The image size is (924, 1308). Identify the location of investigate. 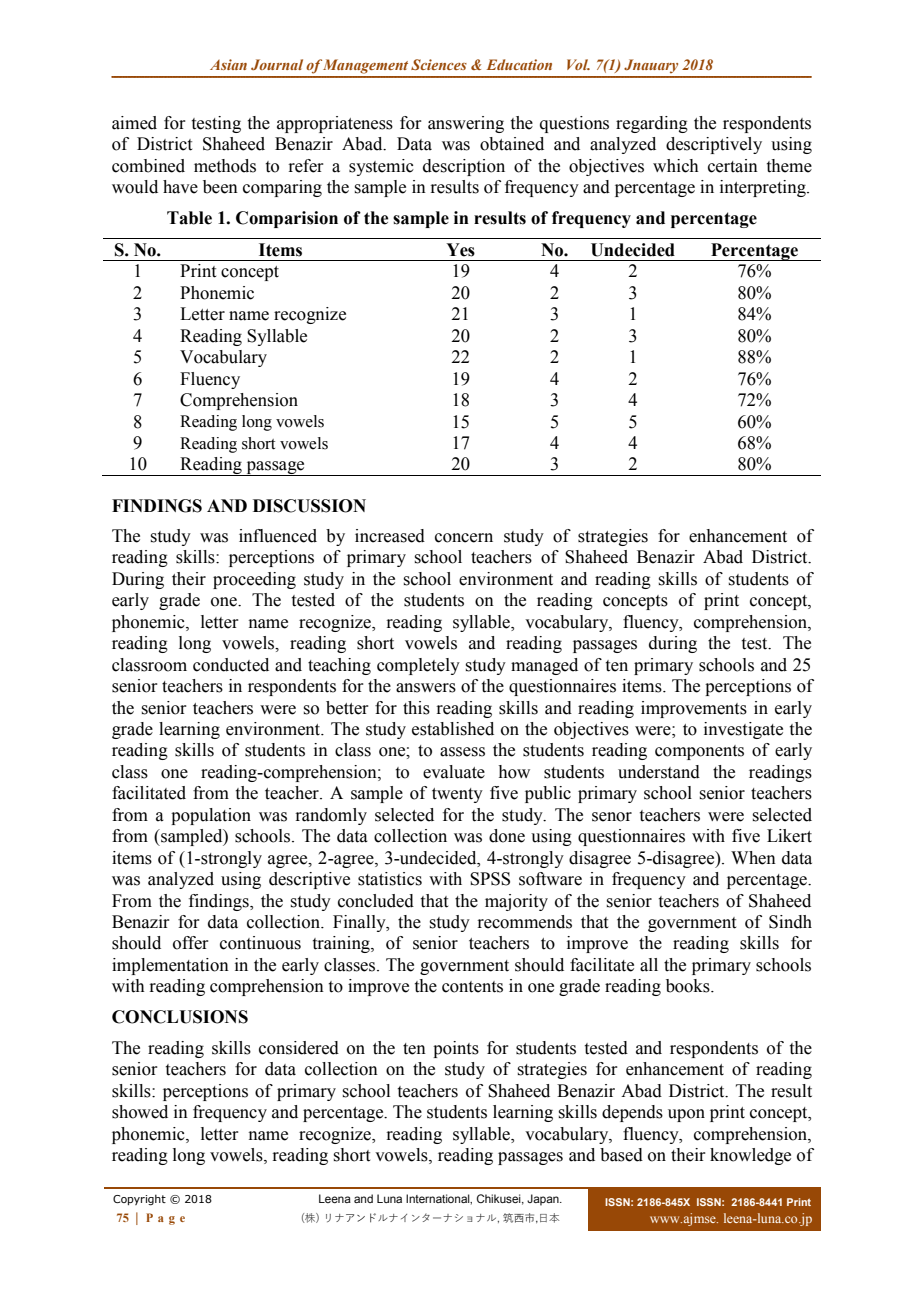
(743, 730).
